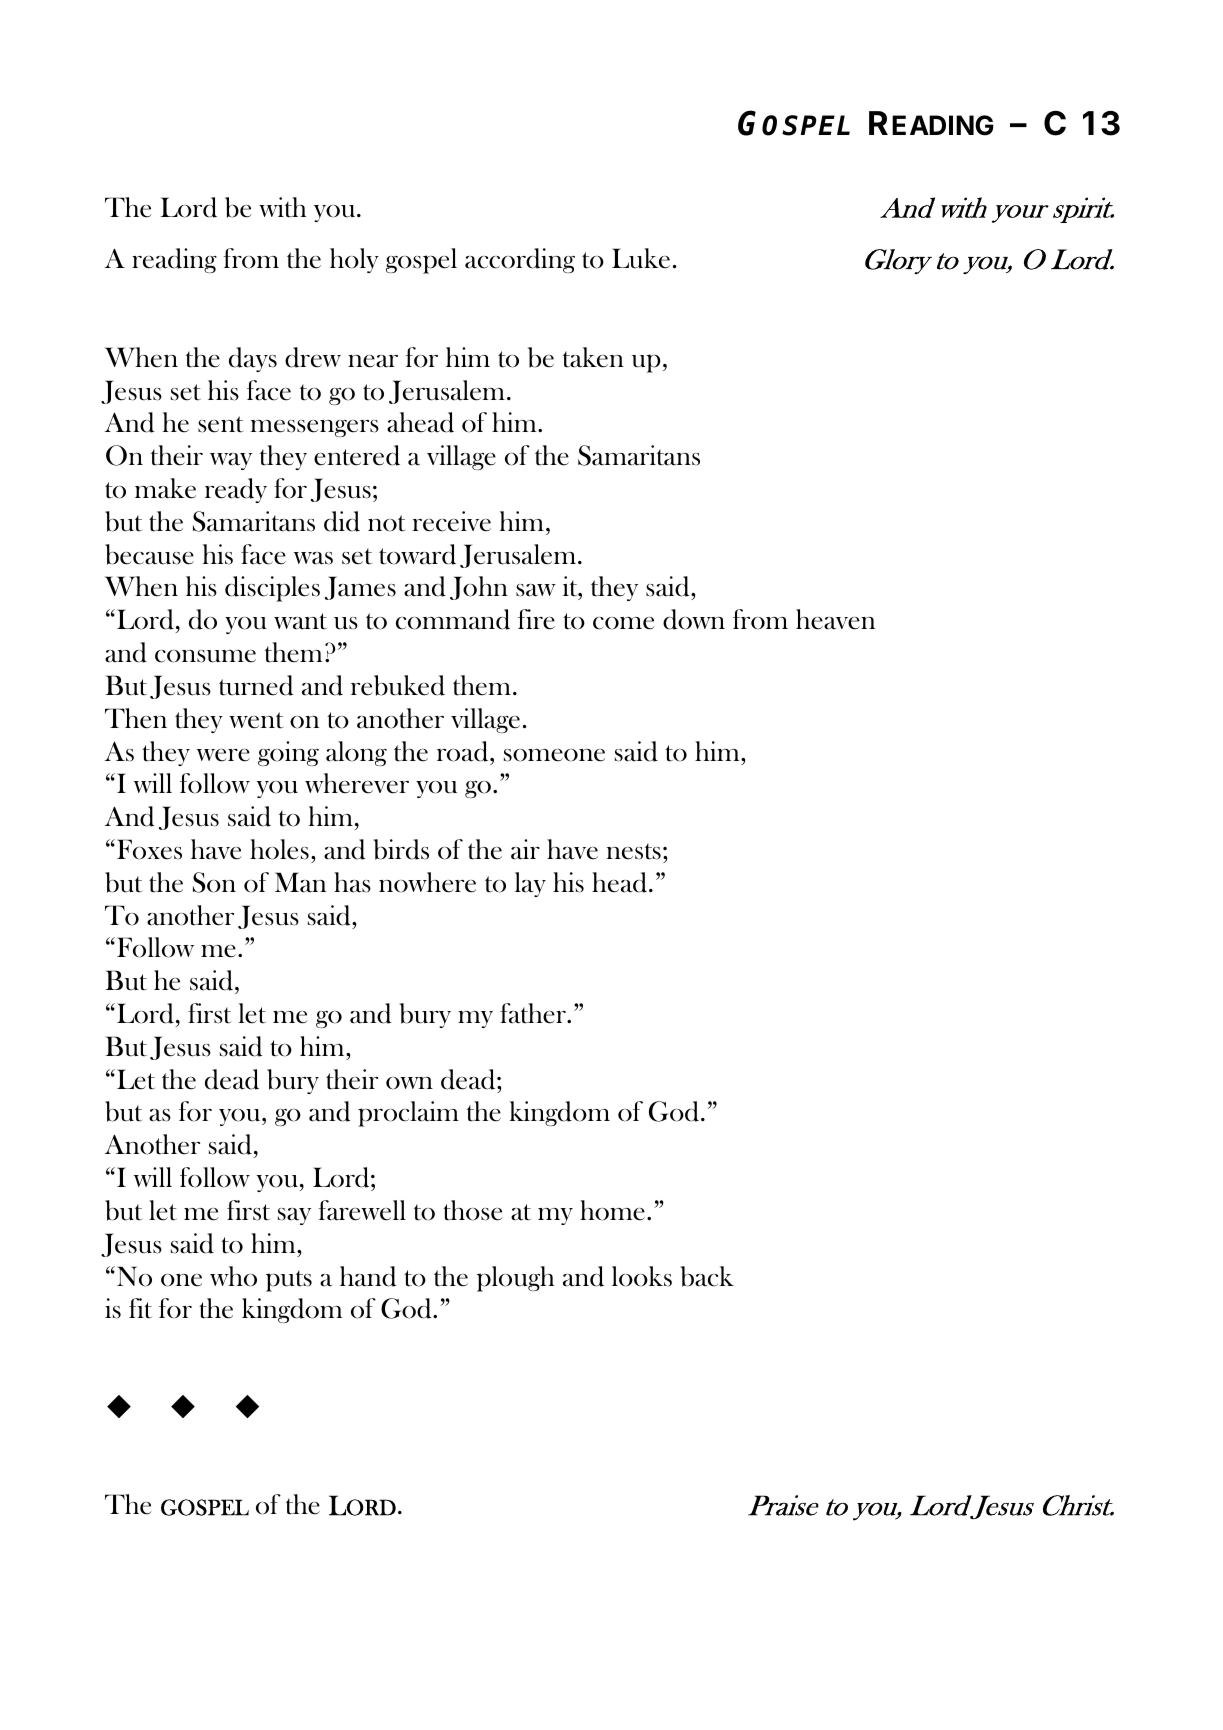 The image size is (1223, 1730). What do you see at coordinates (205, 656) in the screenshot?
I see `consume` at bounding box center [205, 656].
